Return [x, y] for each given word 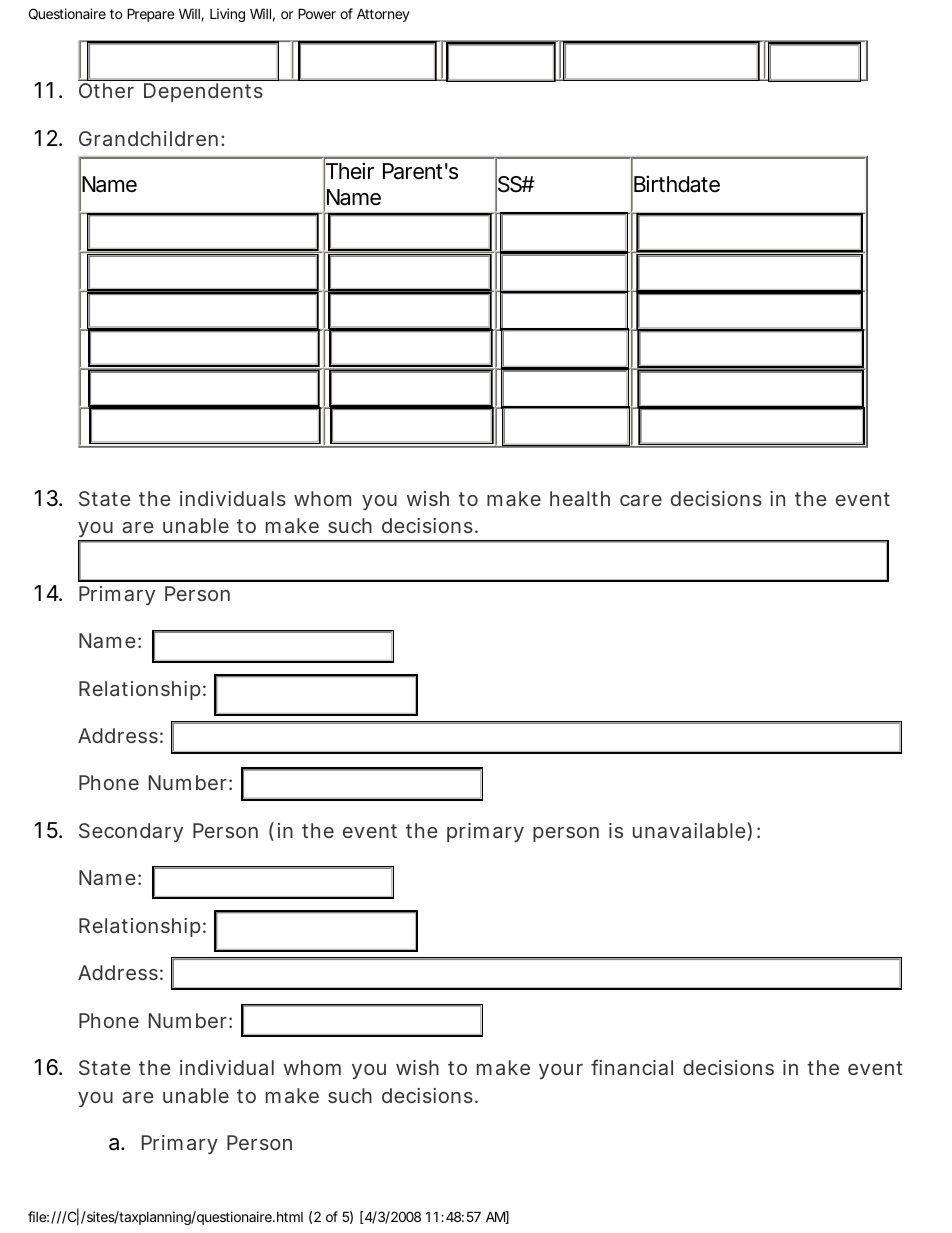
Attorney [383, 15]
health [580, 498]
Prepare [150, 15]
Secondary [131, 832]
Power [317, 13]
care [641, 500]
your [561, 1071]
